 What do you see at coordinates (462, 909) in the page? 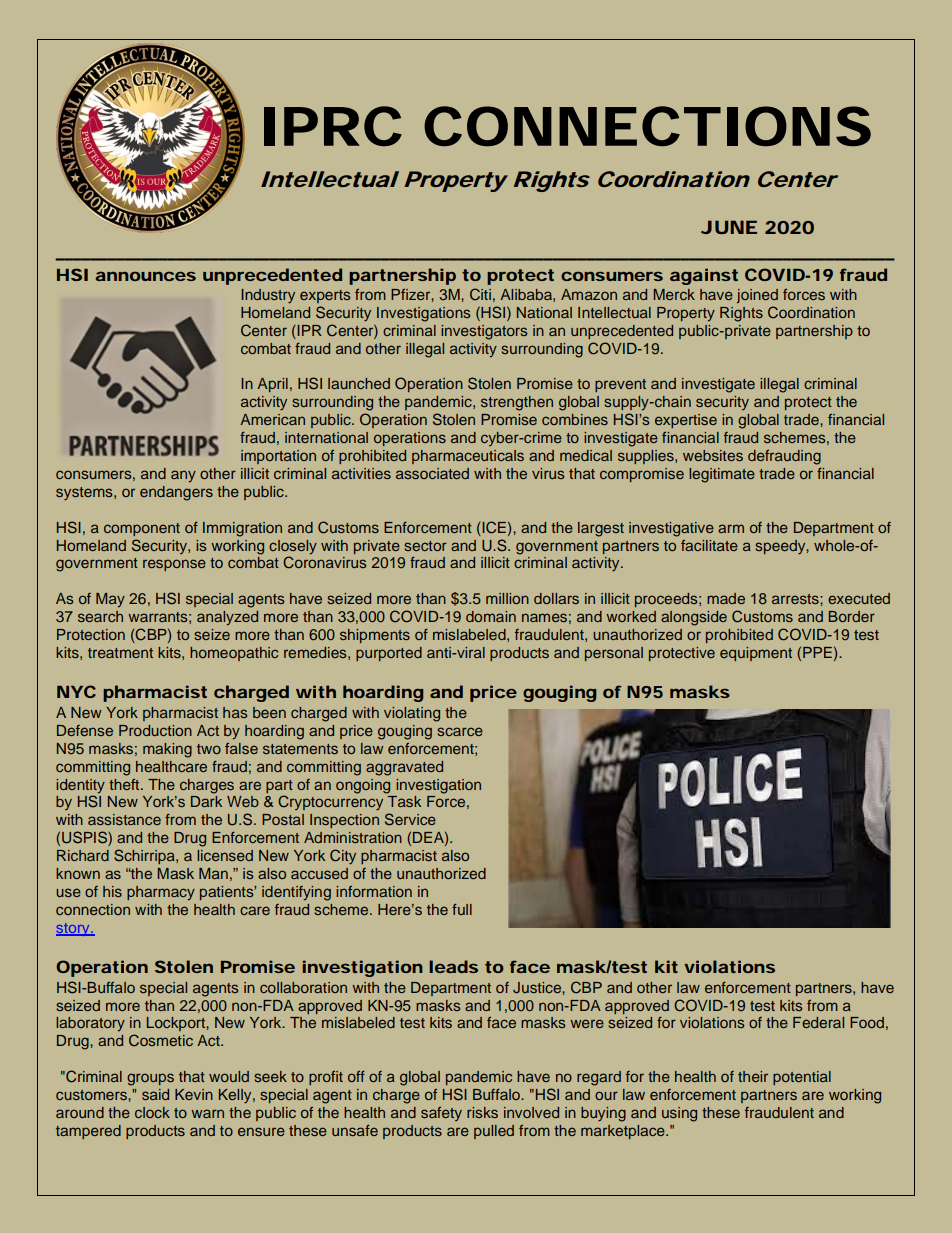
I see `full` at bounding box center [462, 909].
